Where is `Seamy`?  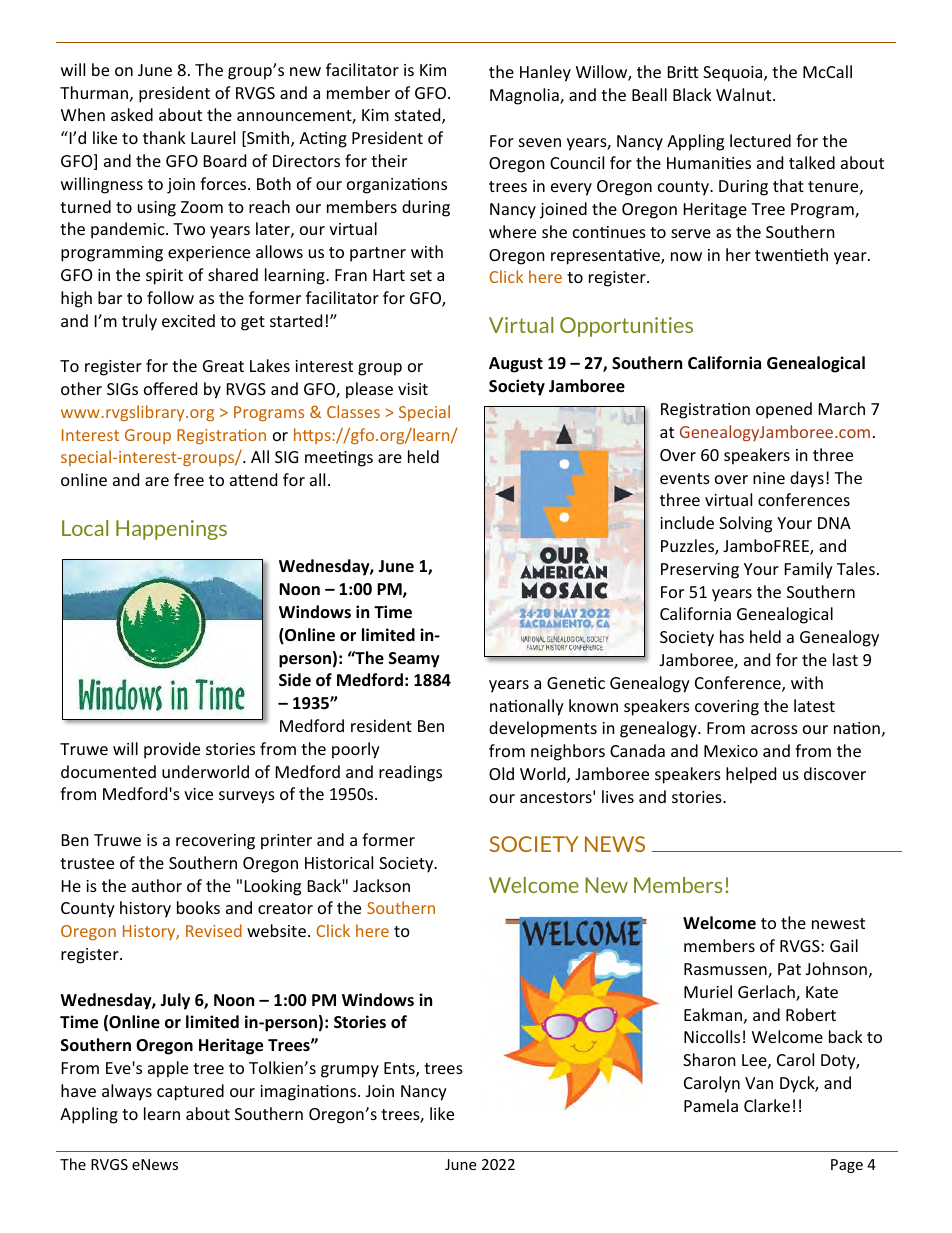 Seamy is located at coordinates (414, 660).
